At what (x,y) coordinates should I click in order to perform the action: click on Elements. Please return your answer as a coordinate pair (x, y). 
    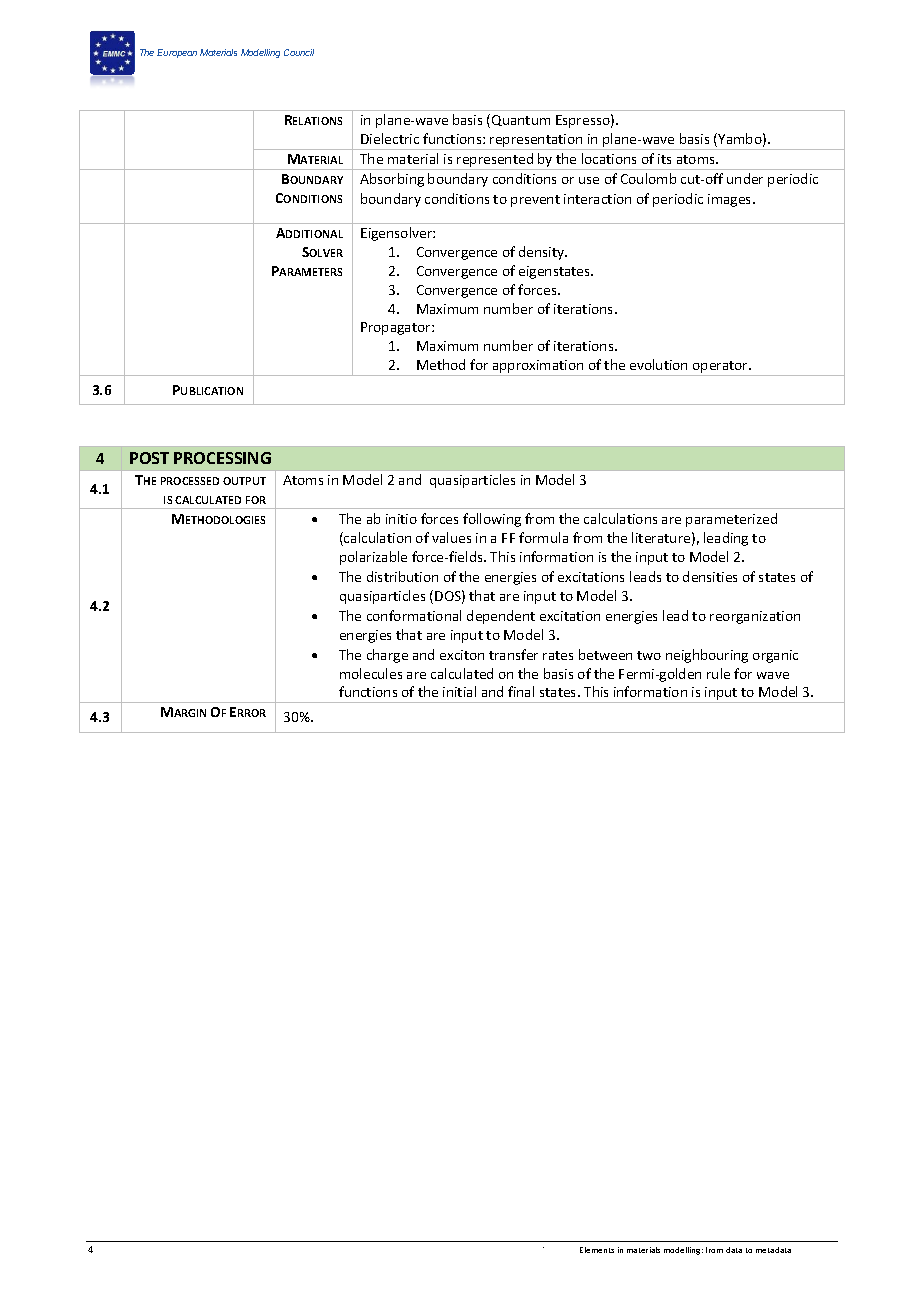
    Looking at the image, I should click on (597, 1250).
